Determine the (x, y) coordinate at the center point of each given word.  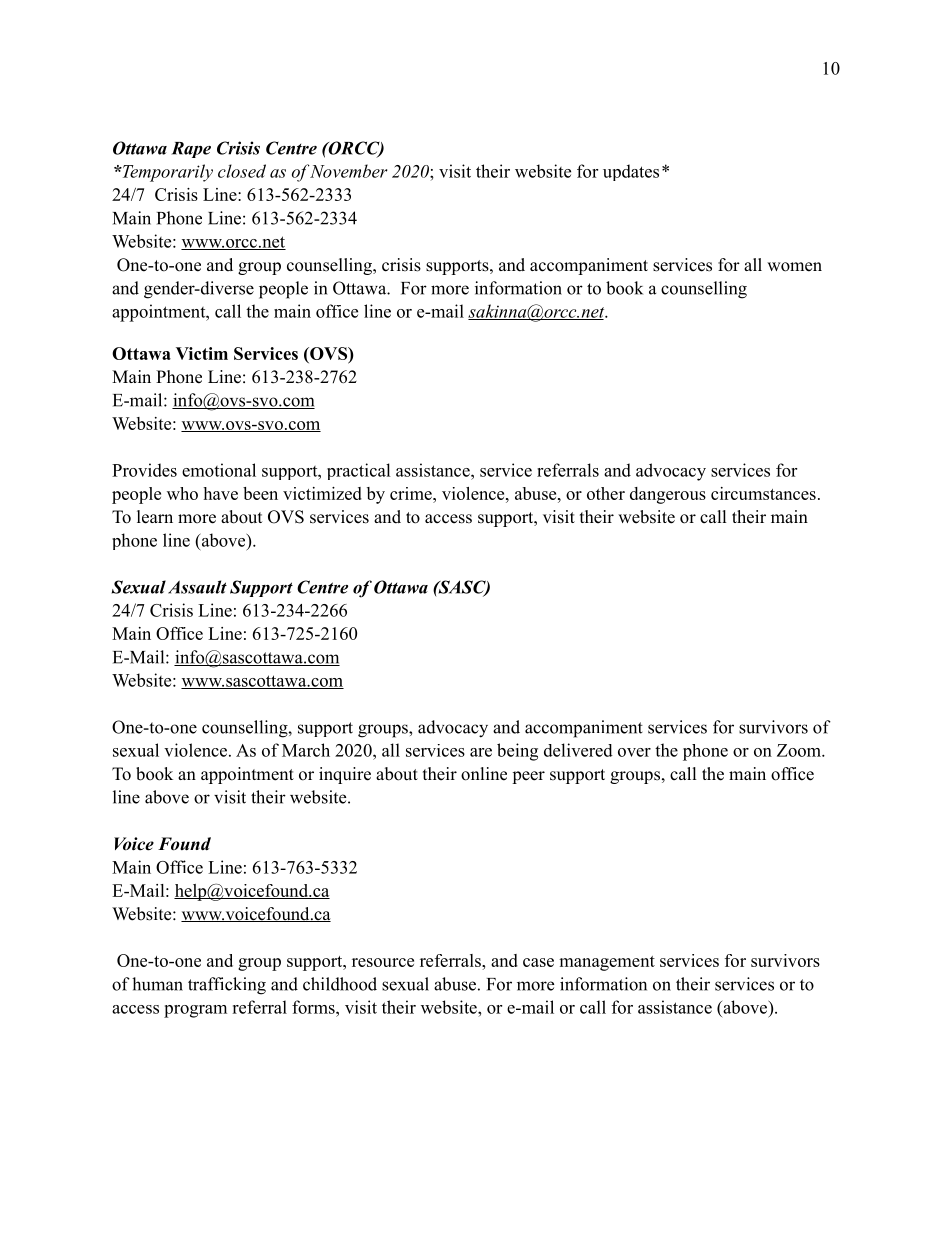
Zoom (800, 750)
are (481, 752)
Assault (197, 587)
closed (242, 171)
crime (412, 493)
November (348, 171)
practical (359, 471)
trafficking (227, 986)
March (306, 750)
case (538, 962)
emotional (219, 470)
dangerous (668, 495)
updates (631, 172)
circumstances (763, 493)
